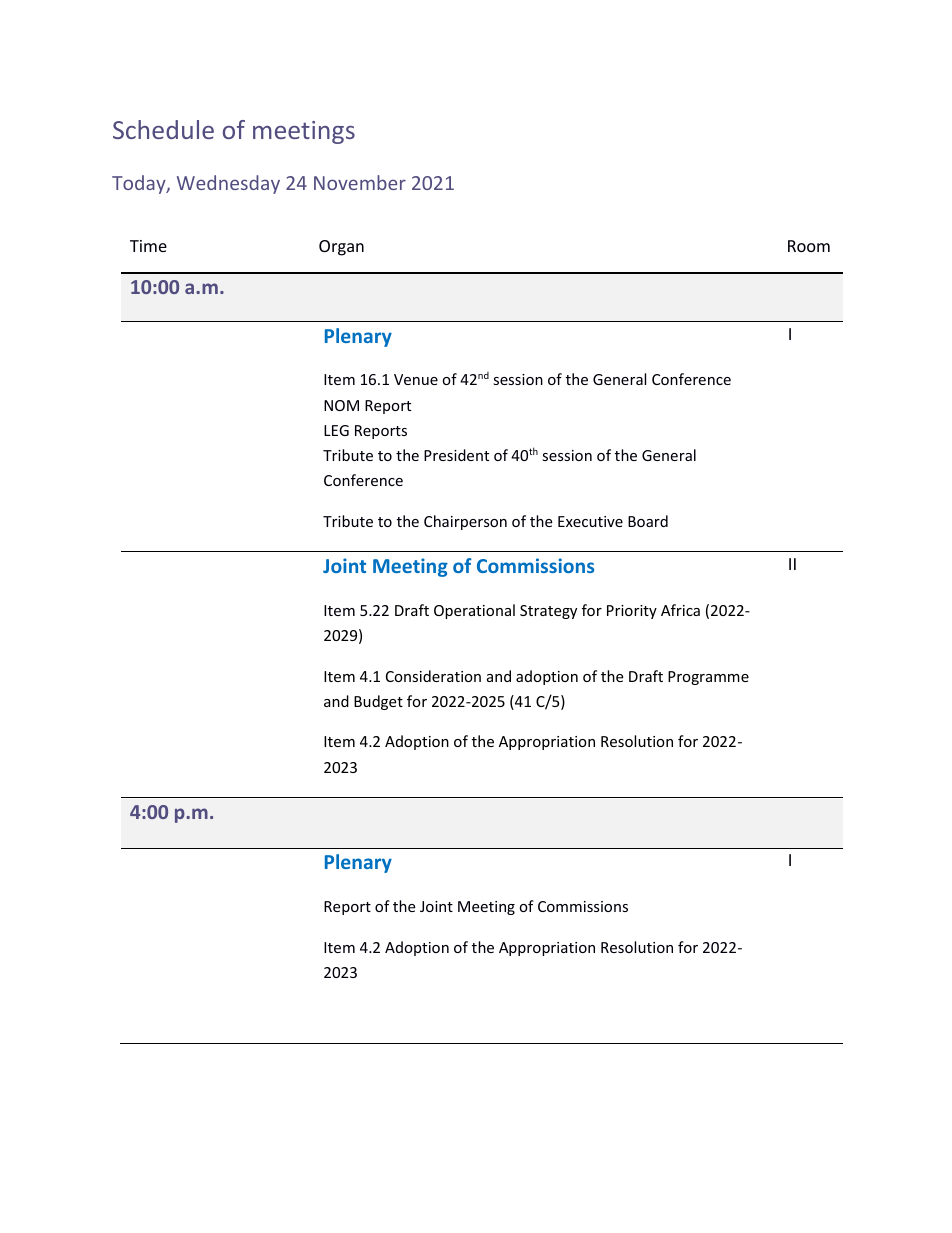 This image has height=1233, width=952. I want to click on President, so click(456, 455).
